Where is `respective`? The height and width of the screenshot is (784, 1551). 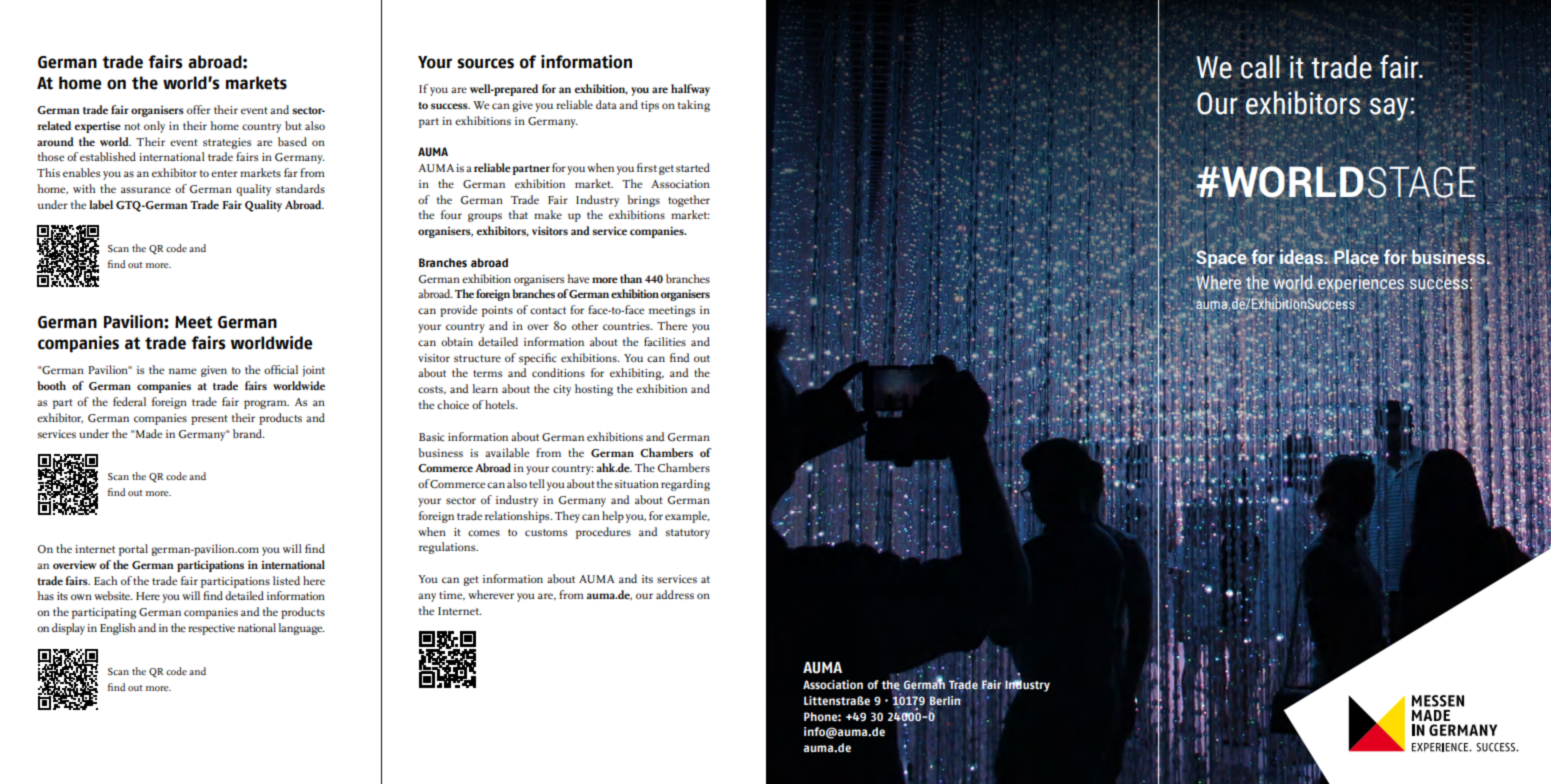 respective is located at coordinates (211, 629).
